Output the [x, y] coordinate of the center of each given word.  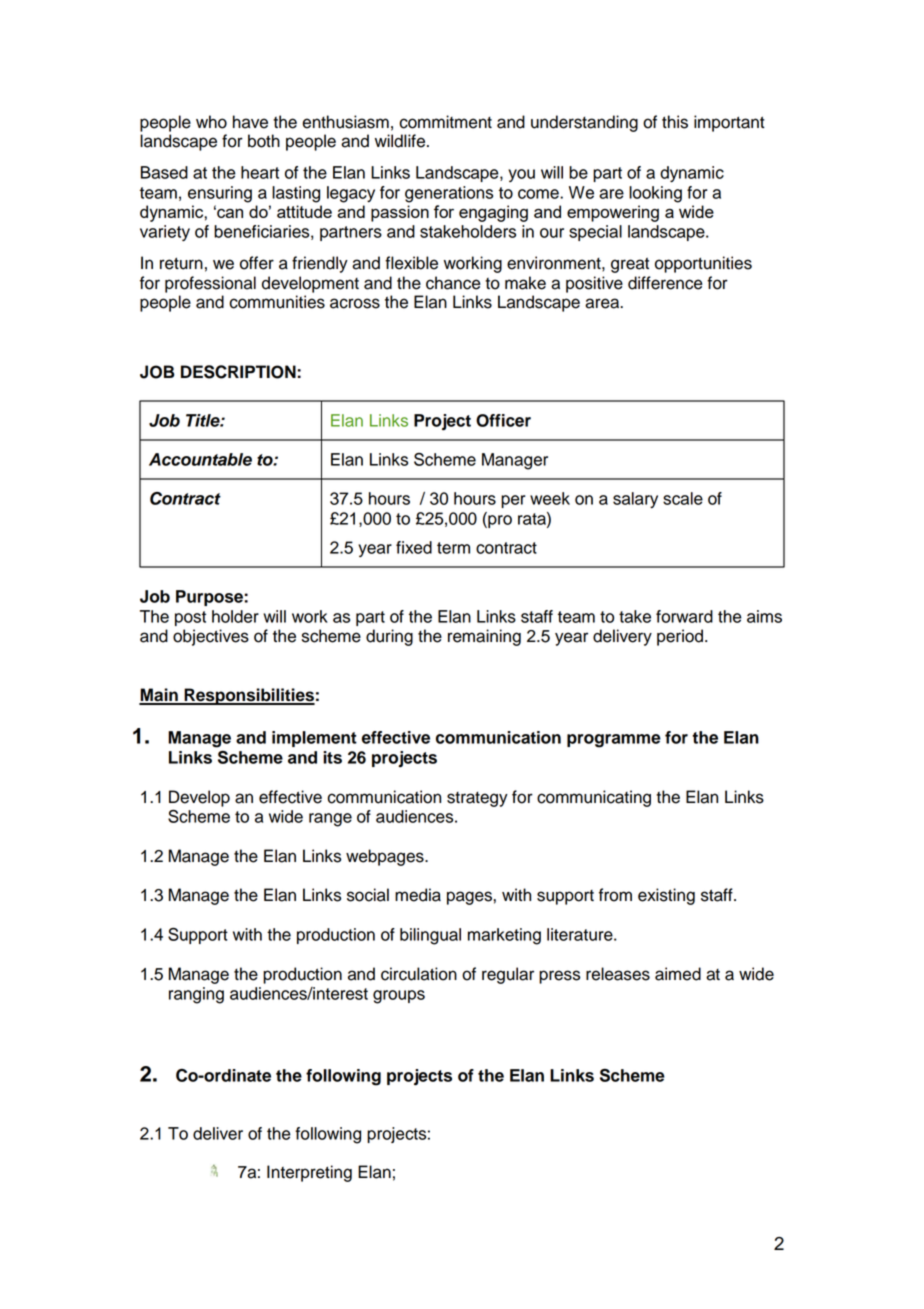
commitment [446, 122]
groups [399, 997]
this [675, 122]
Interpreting [309, 1173]
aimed [678, 974]
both [264, 141]
